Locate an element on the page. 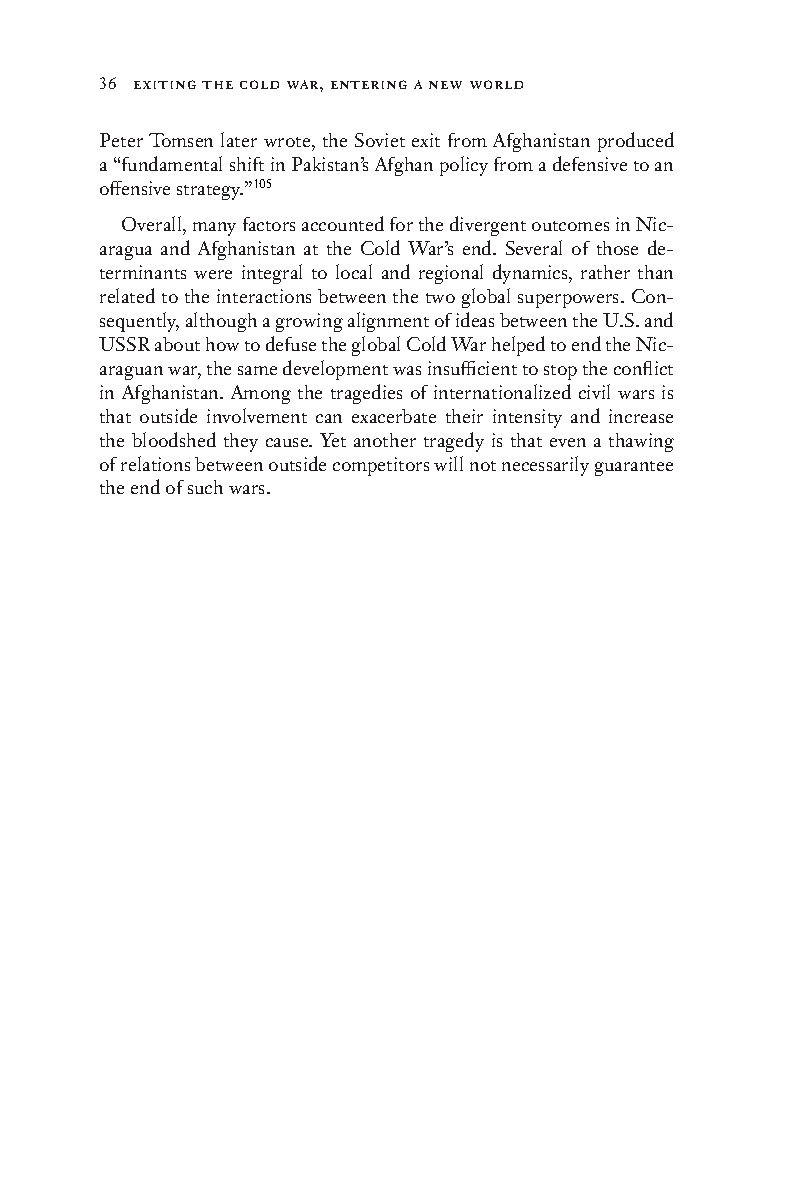 This image has height=1195, width=796. rather is located at coordinates (605, 272).
